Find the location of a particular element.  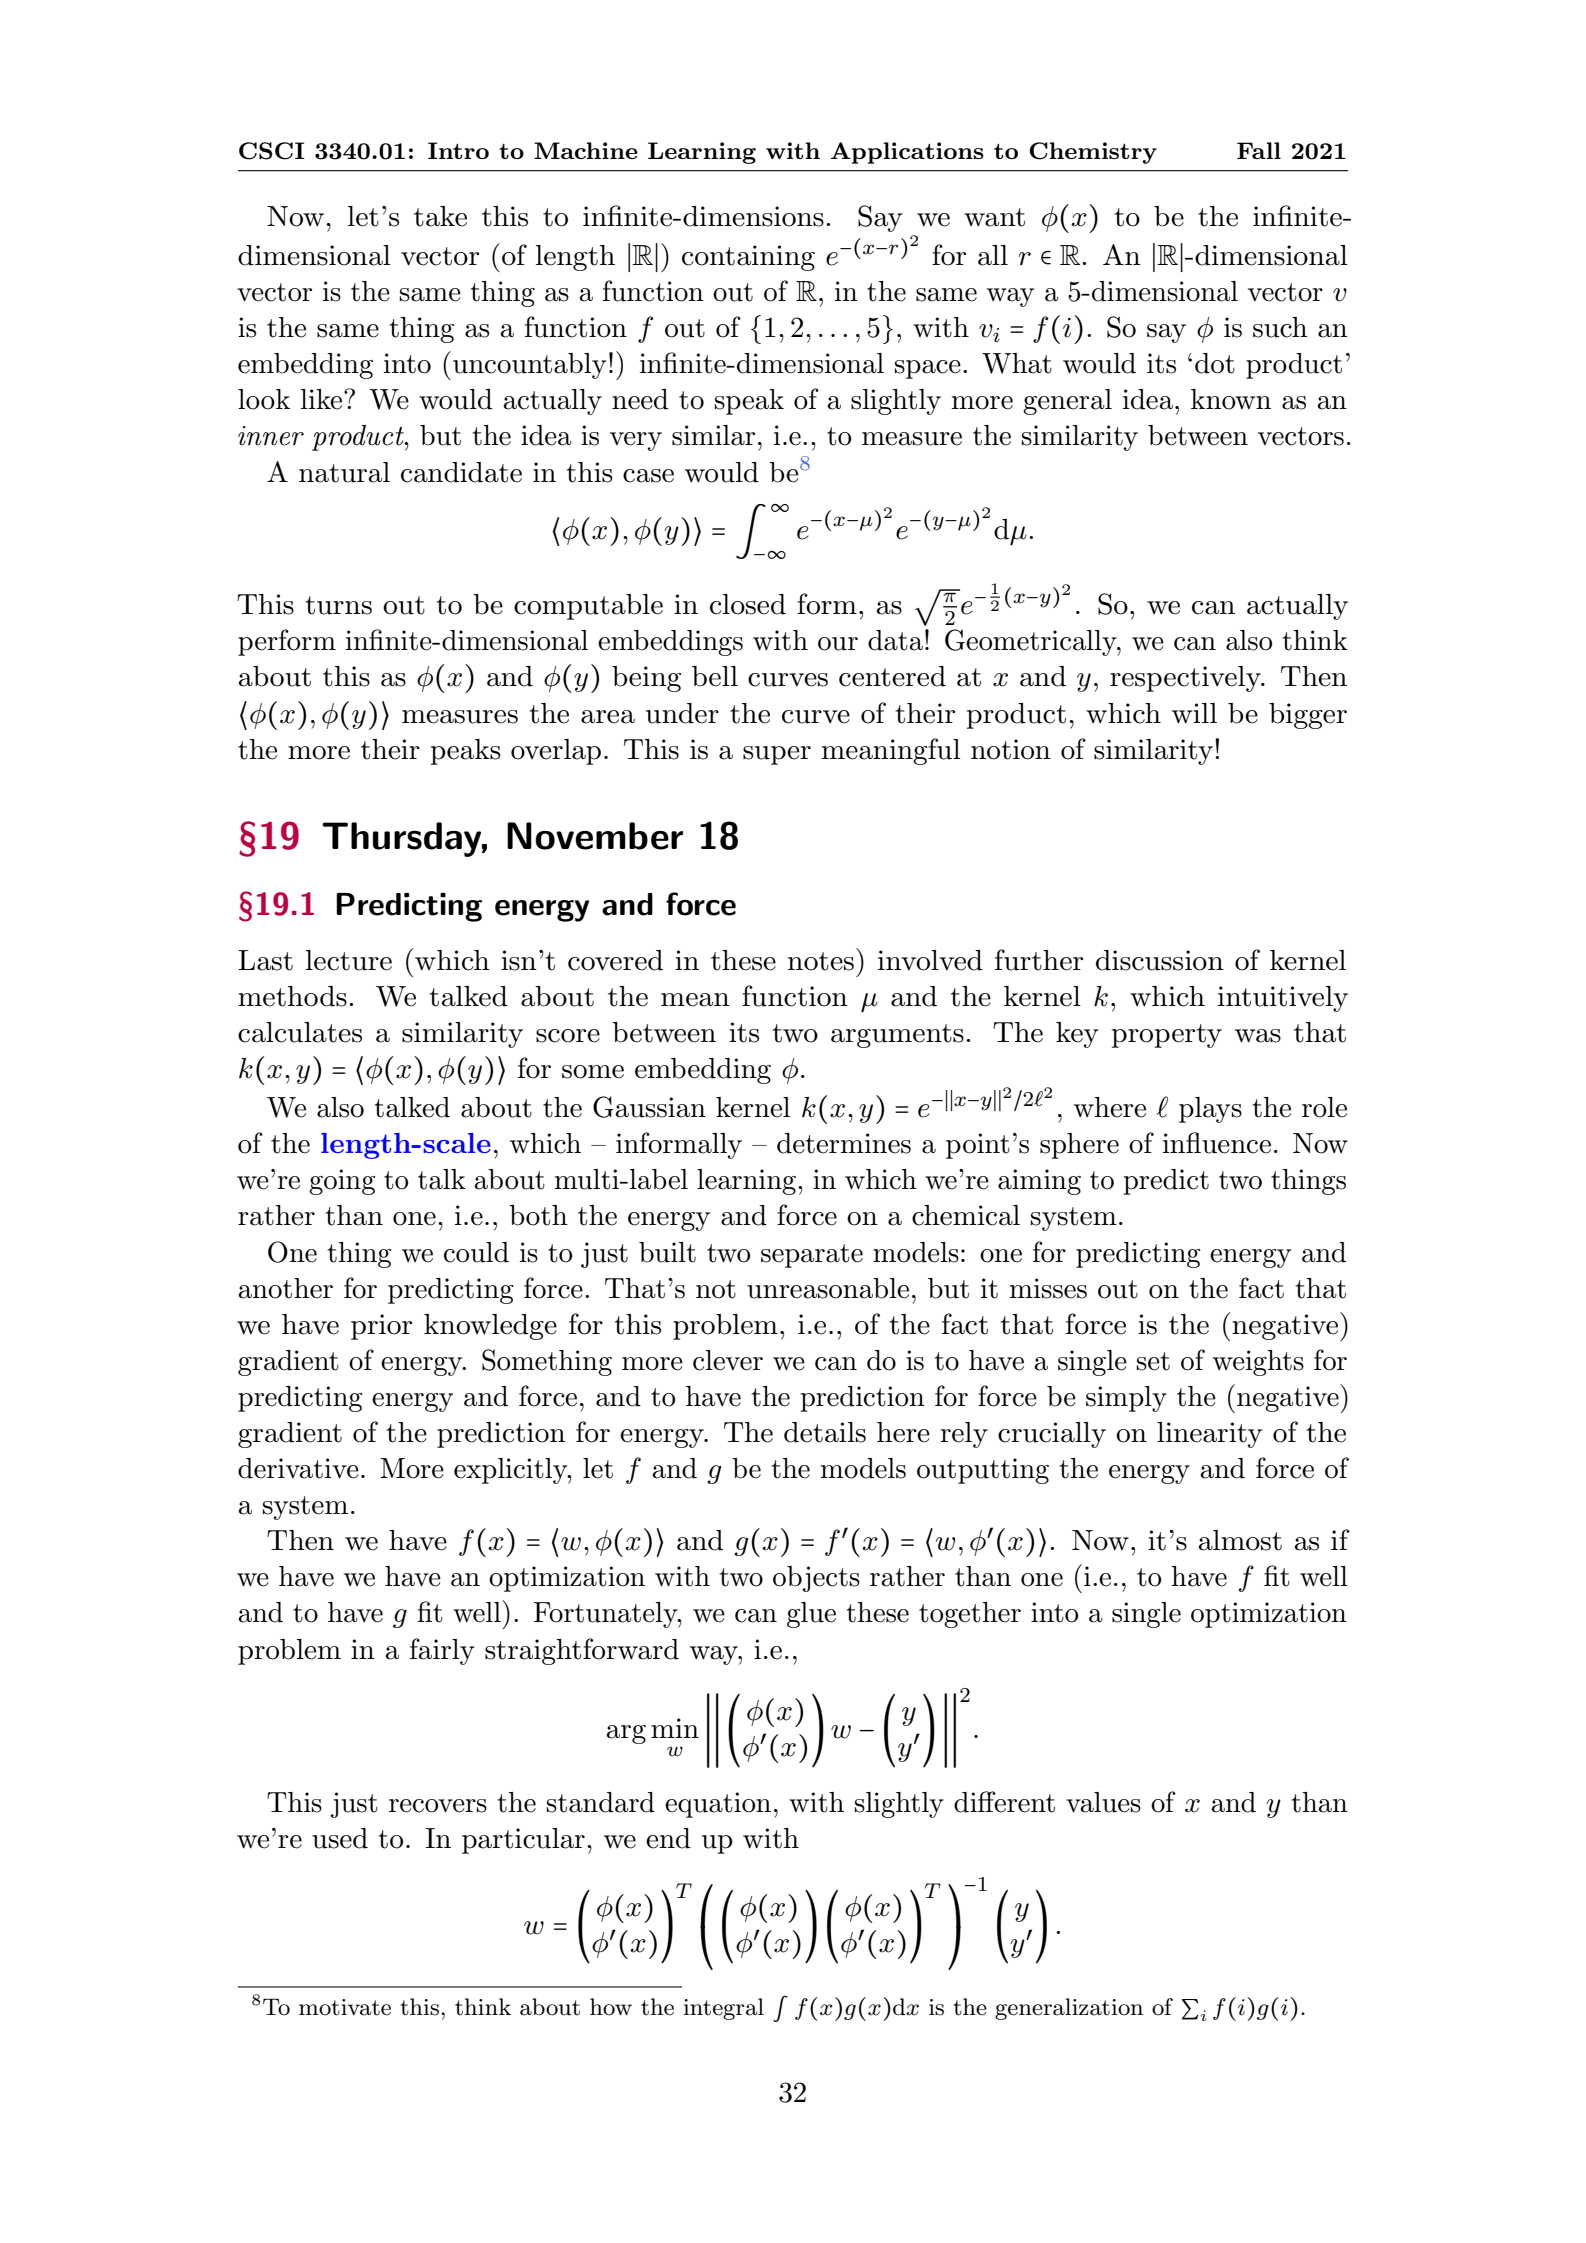

plays is located at coordinates (1210, 1110).
